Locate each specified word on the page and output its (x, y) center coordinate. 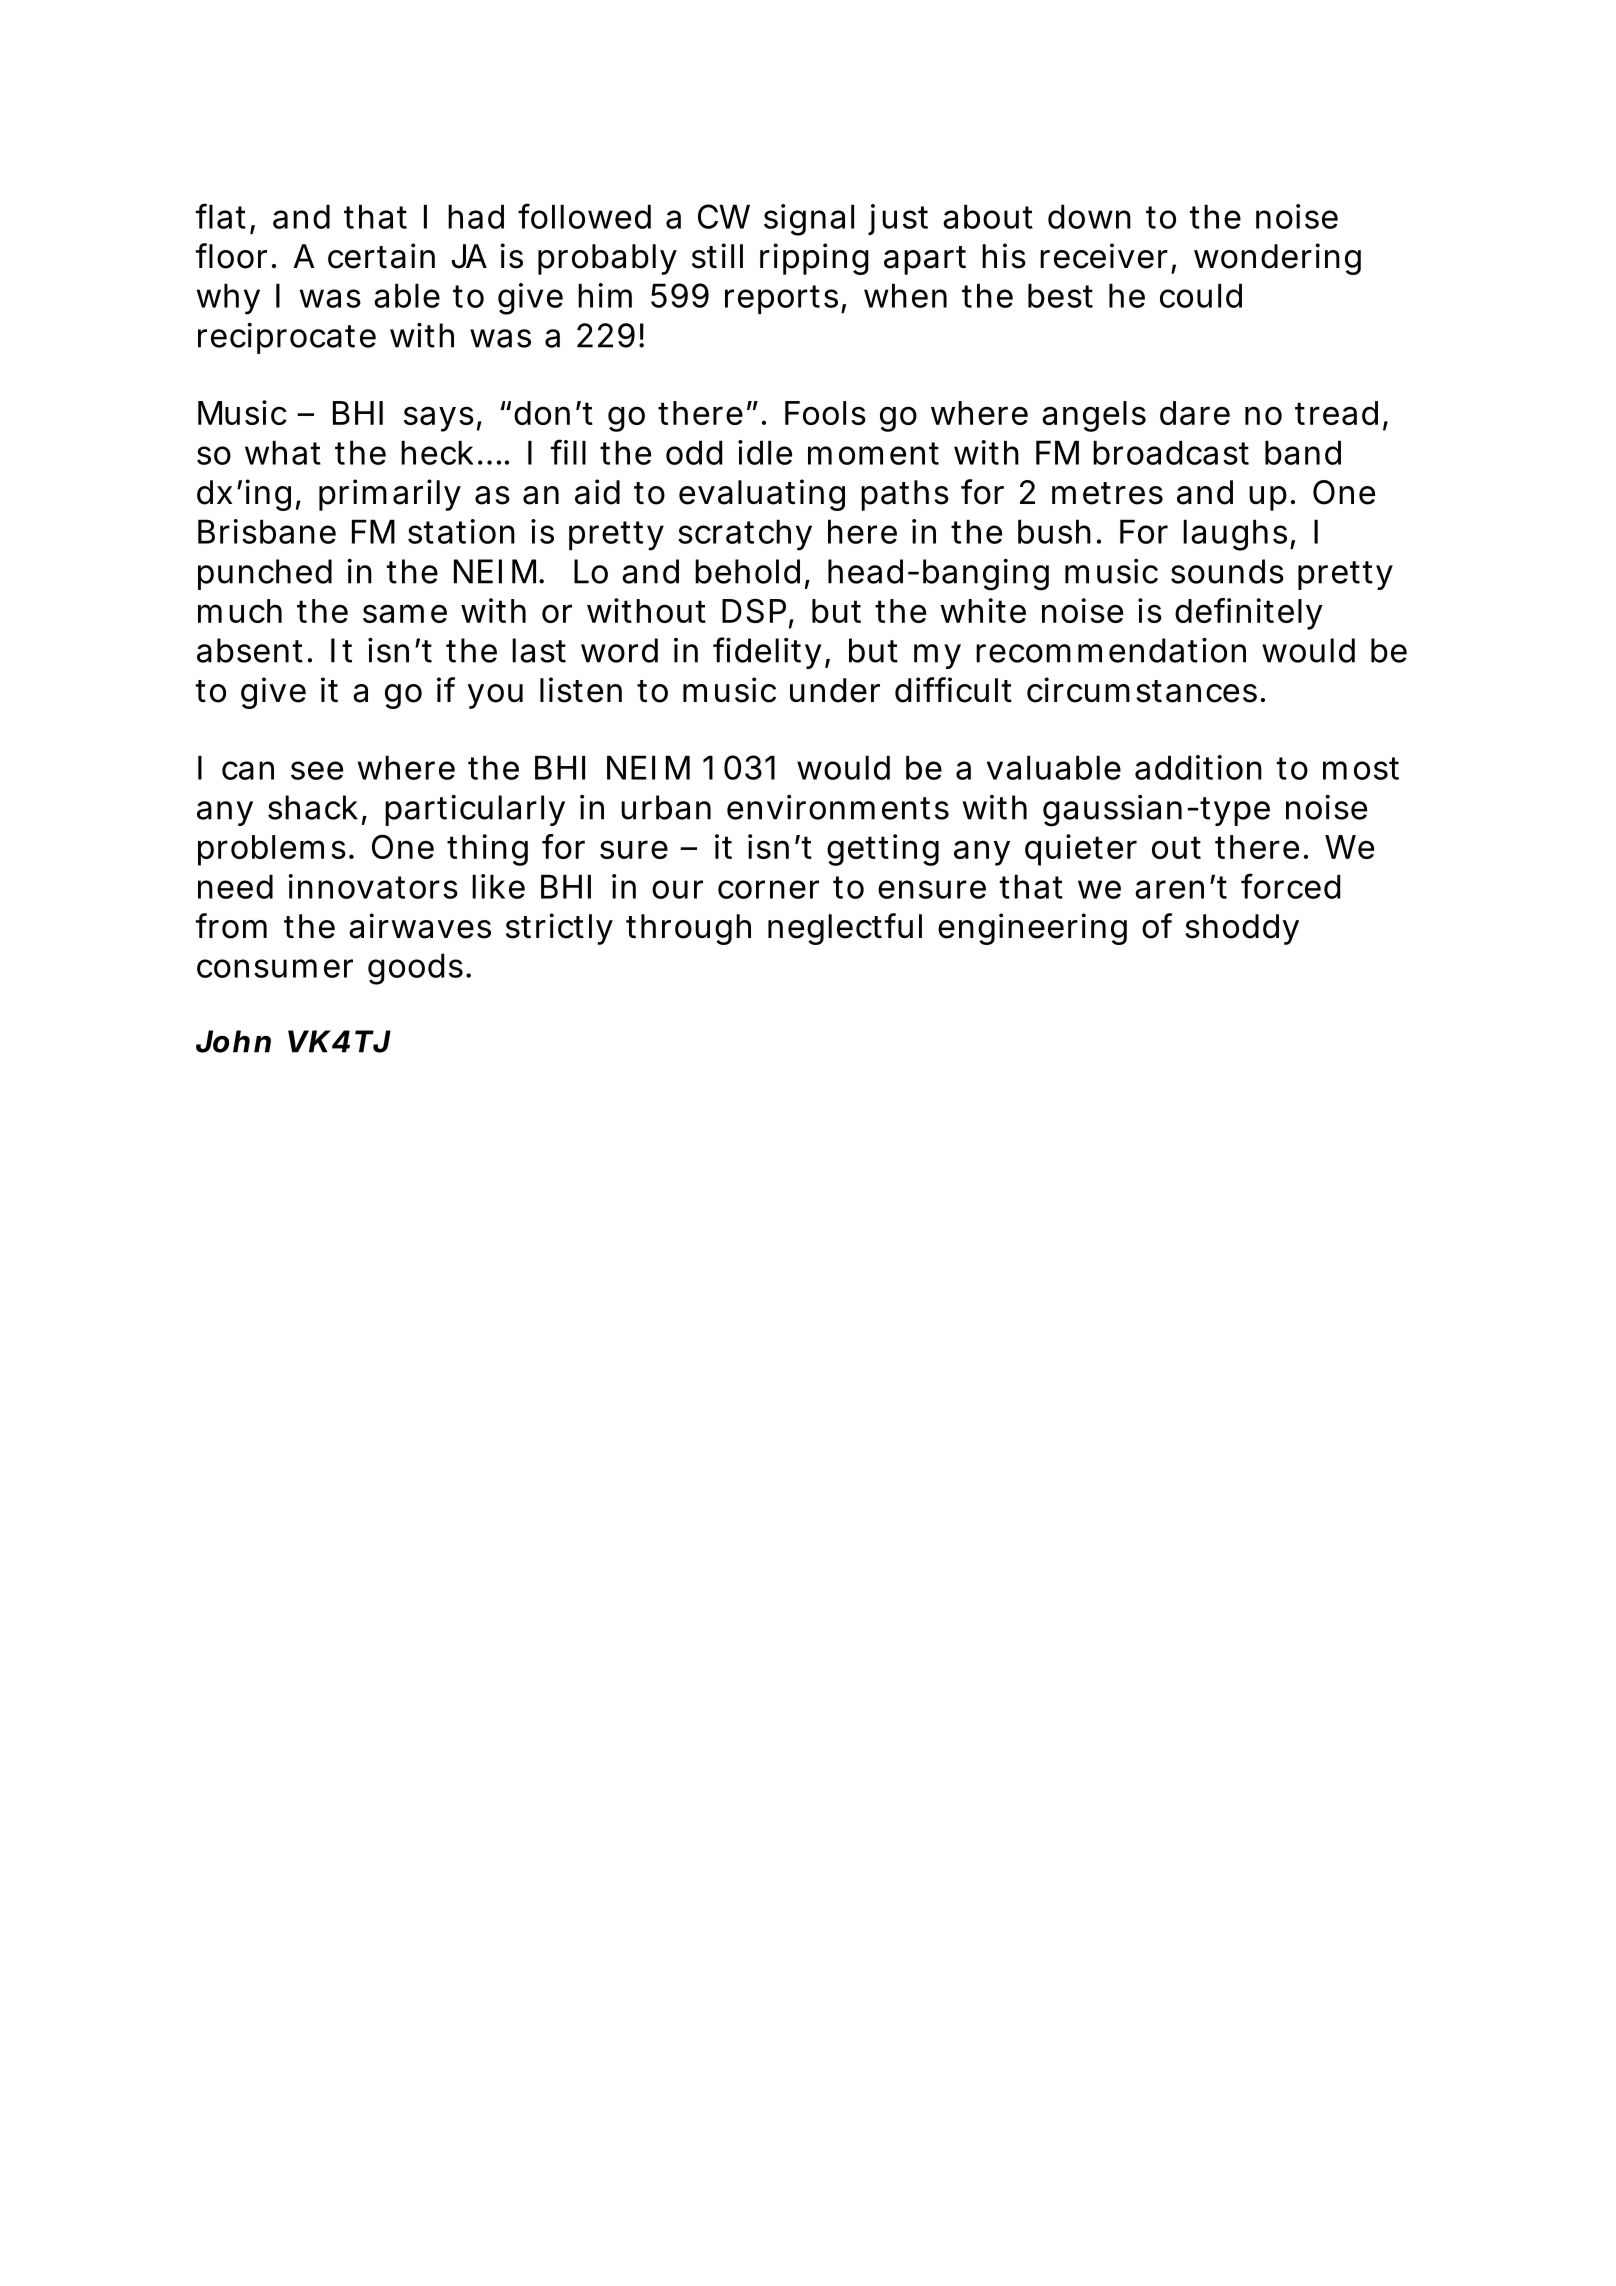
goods (417, 969)
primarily (390, 495)
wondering (1277, 259)
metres (1107, 493)
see (317, 770)
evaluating (762, 495)
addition (1198, 767)
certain (381, 256)
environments (838, 807)
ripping (814, 259)
